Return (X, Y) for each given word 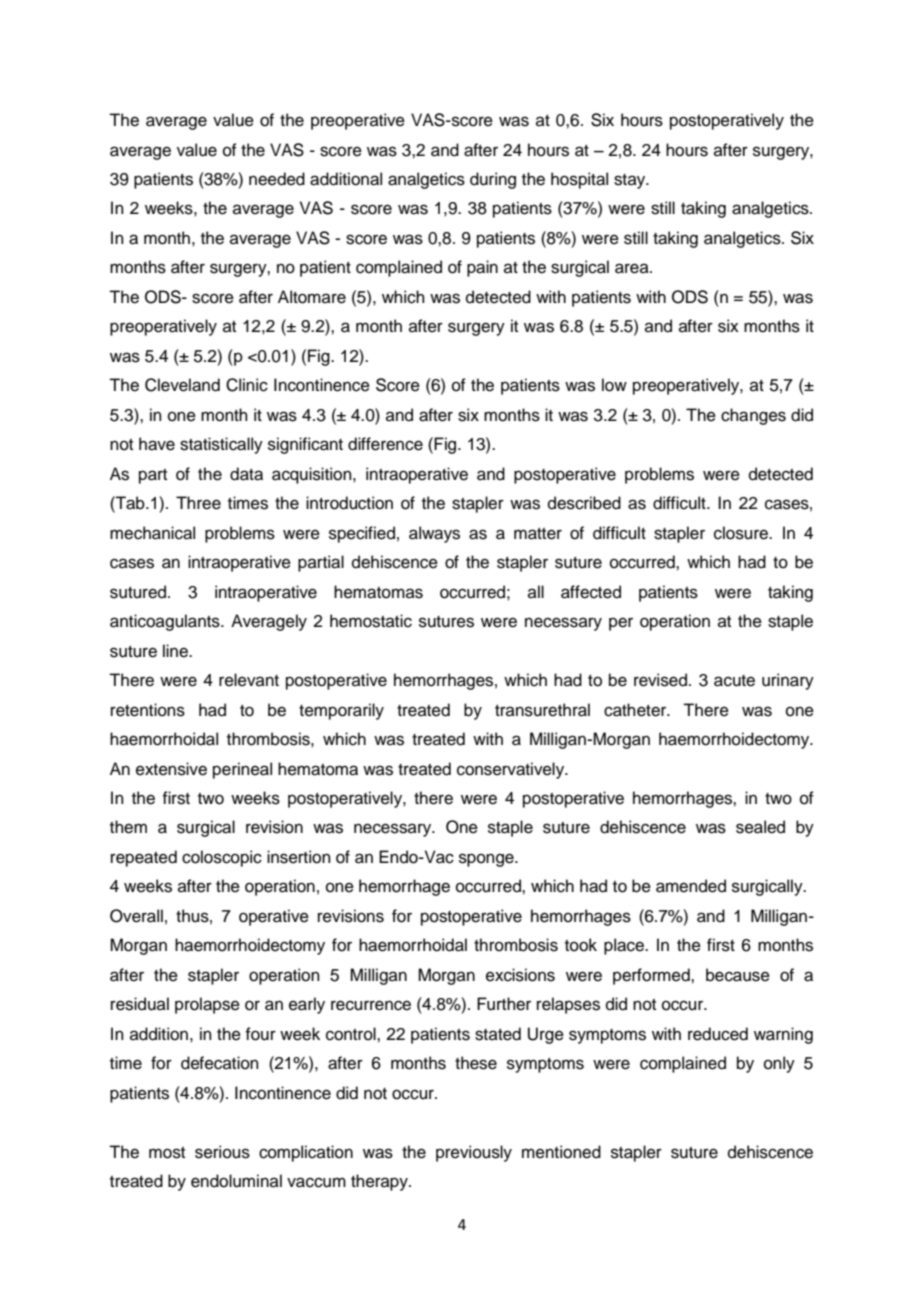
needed (277, 179)
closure (742, 533)
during (493, 180)
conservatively (512, 770)
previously (474, 1153)
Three (198, 503)
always (434, 534)
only (779, 1064)
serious (222, 1152)
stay (631, 181)
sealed (760, 827)
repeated (144, 858)
